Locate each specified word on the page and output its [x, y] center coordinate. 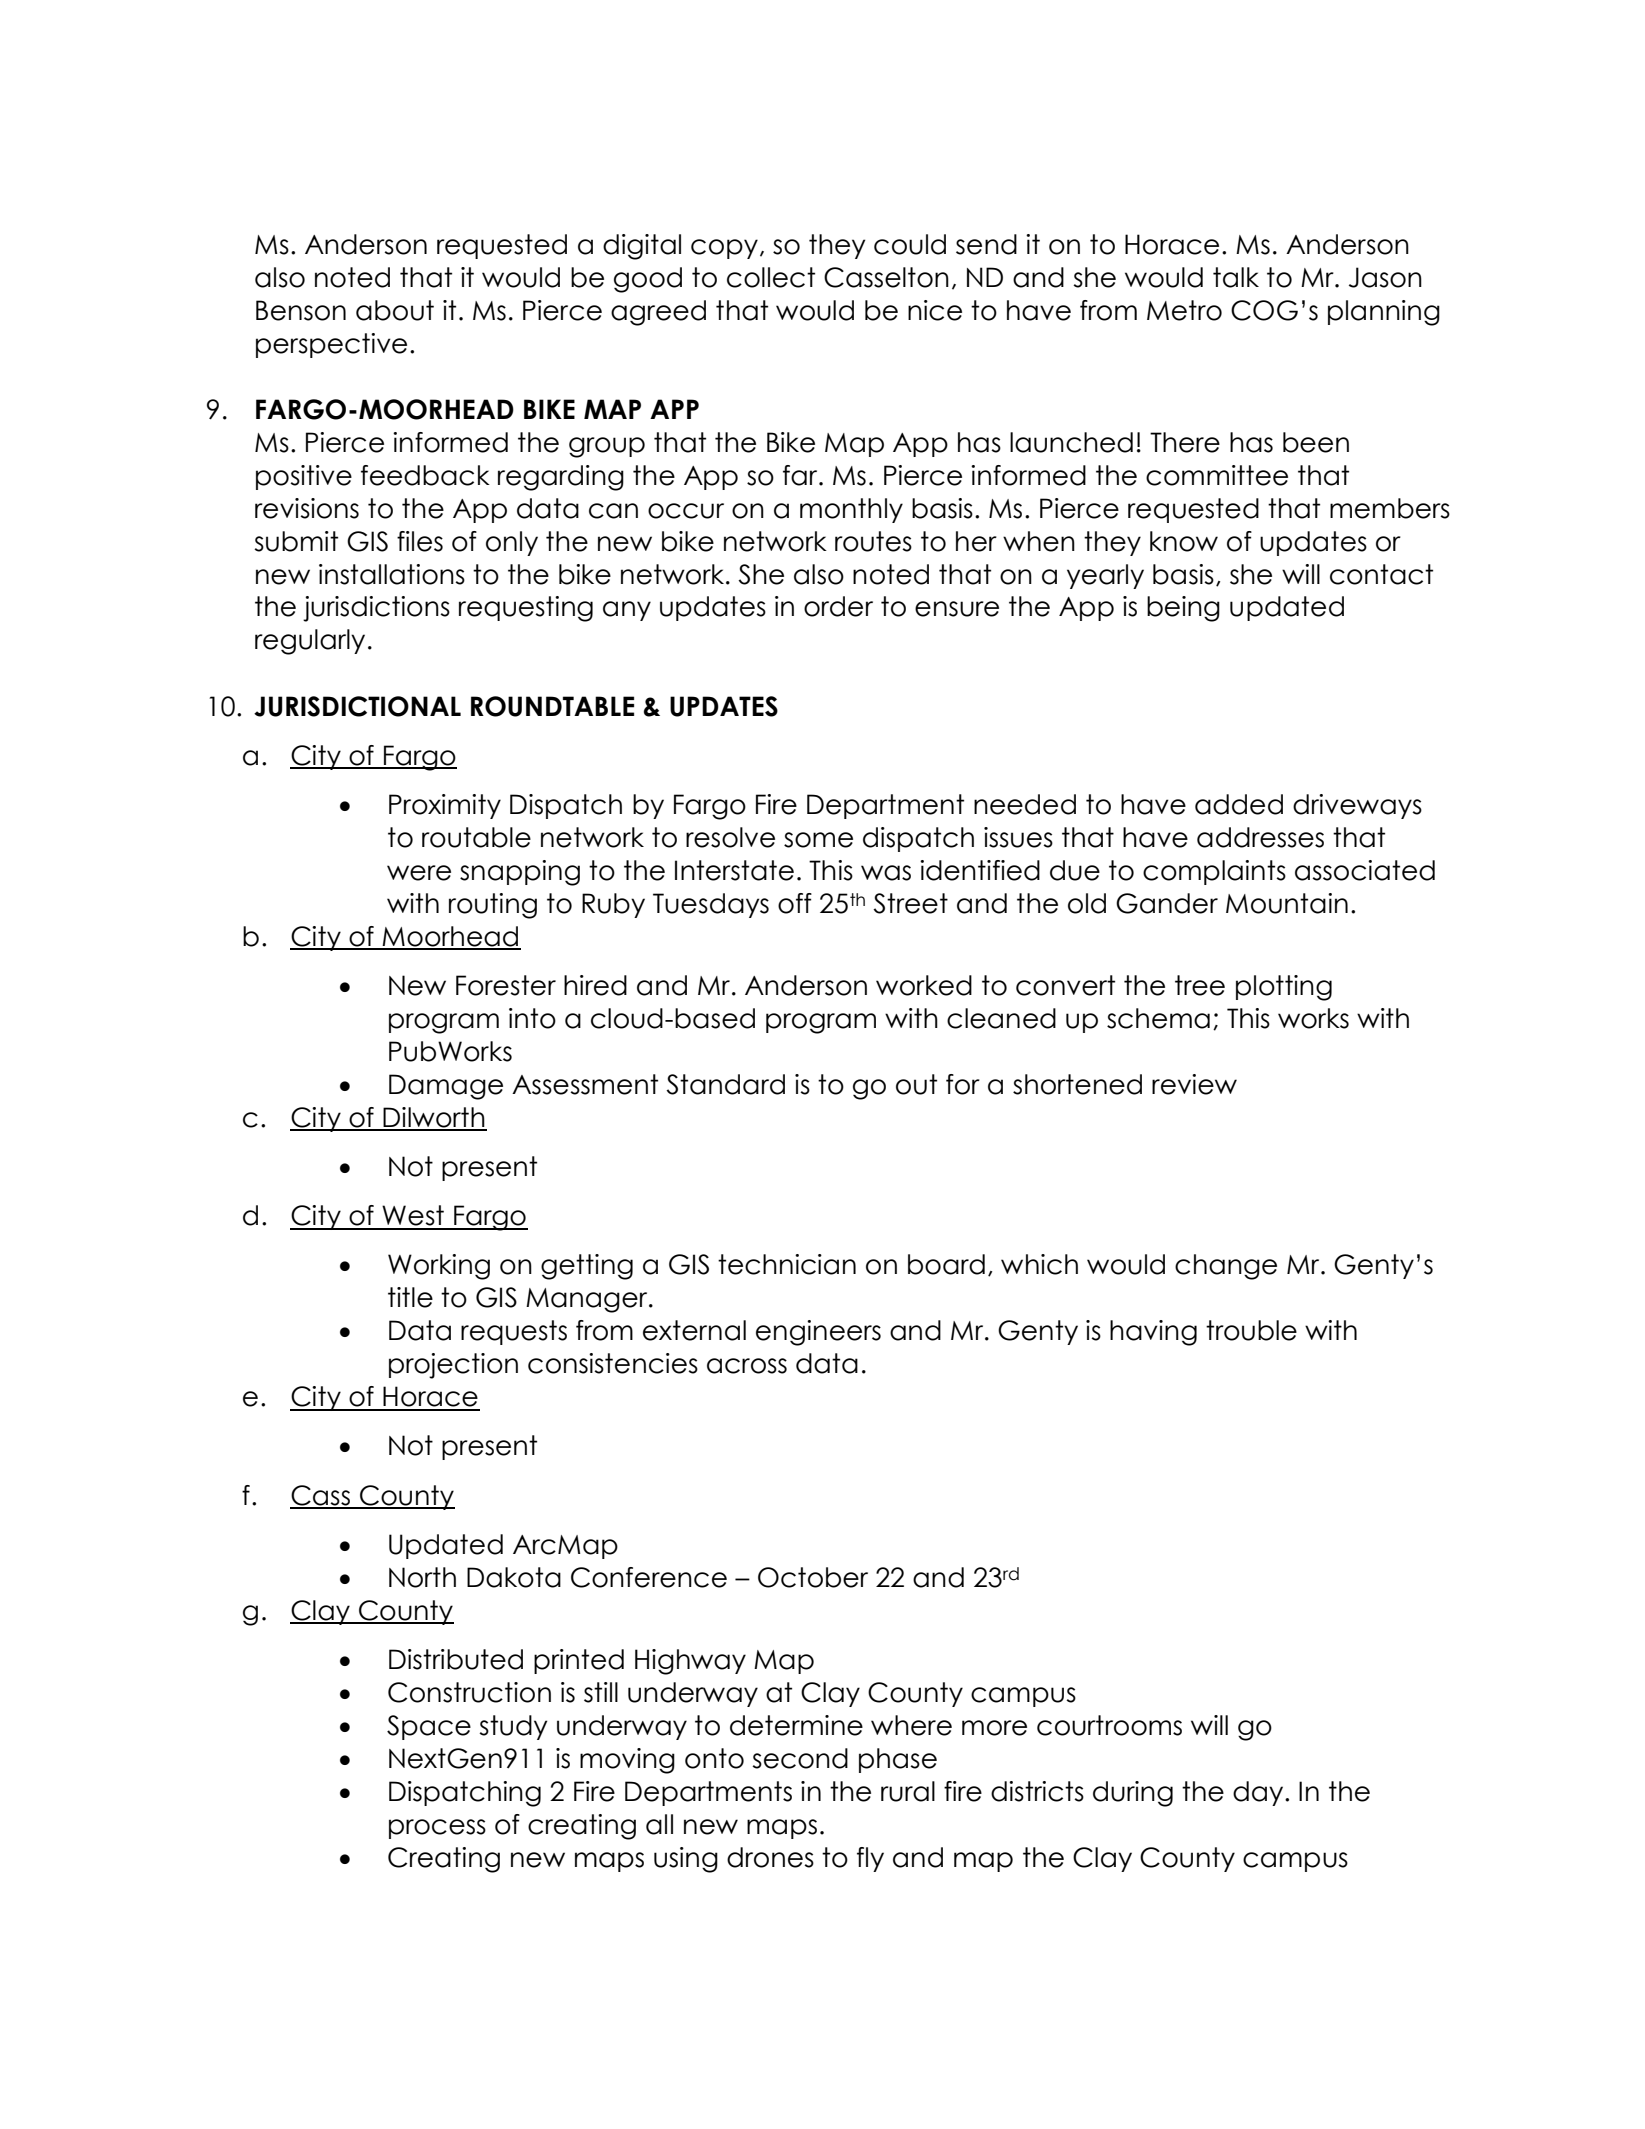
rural [908, 1791]
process [437, 1829]
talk [1236, 277]
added [1239, 804]
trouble [1251, 1330]
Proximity [445, 806]
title [410, 1297]
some [818, 840]
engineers [818, 1333]
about [395, 310]
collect [771, 277]
